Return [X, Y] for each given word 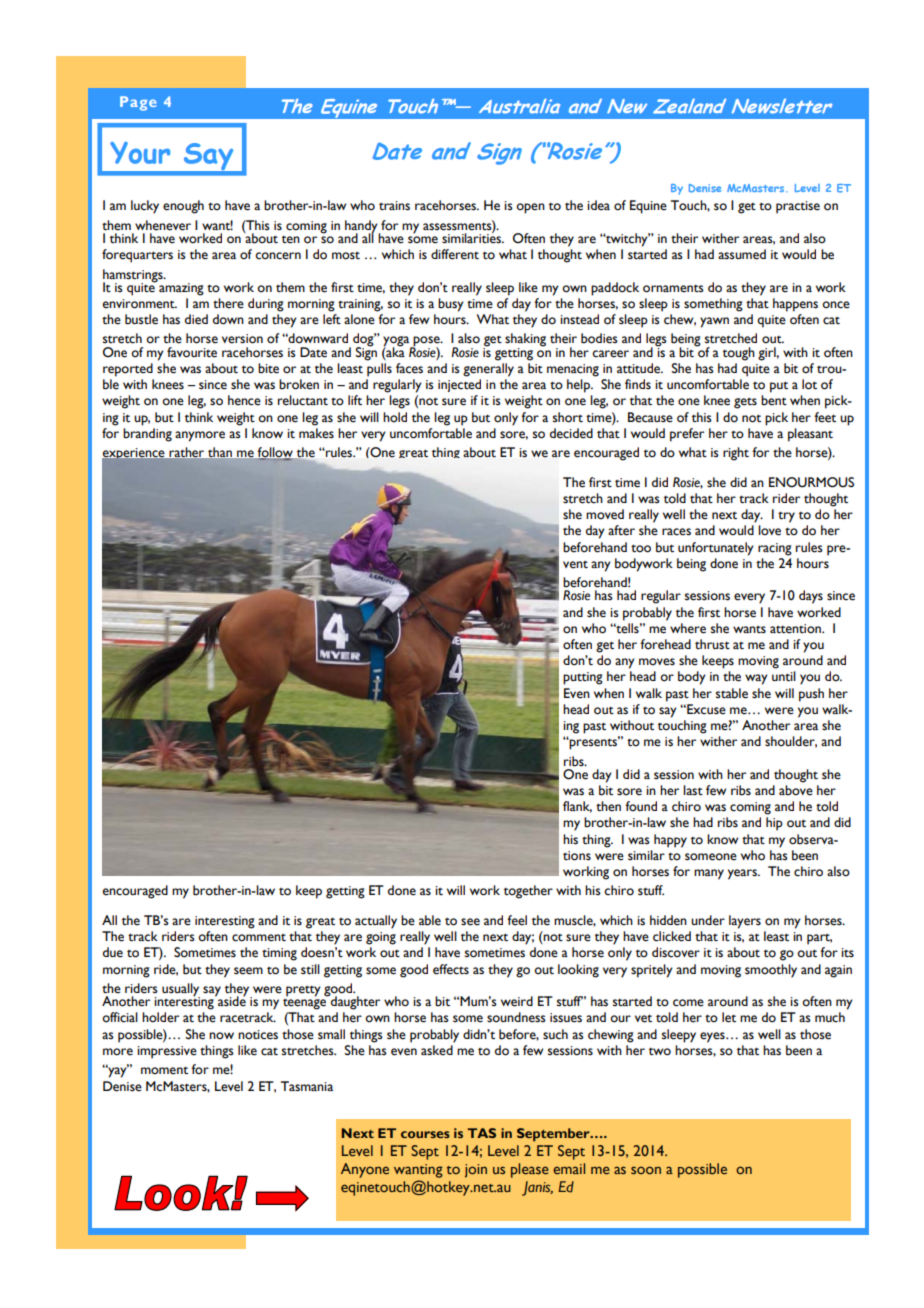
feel [517, 920]
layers [745, 922]
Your [140, 153]
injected [459, 385]
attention [796, 629]
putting [583, 678]
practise [798, 207]
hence [244, 400]
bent [774, 400]
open [530, 208]
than [220, 452]
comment [259, 938]
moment [164, 1070]
